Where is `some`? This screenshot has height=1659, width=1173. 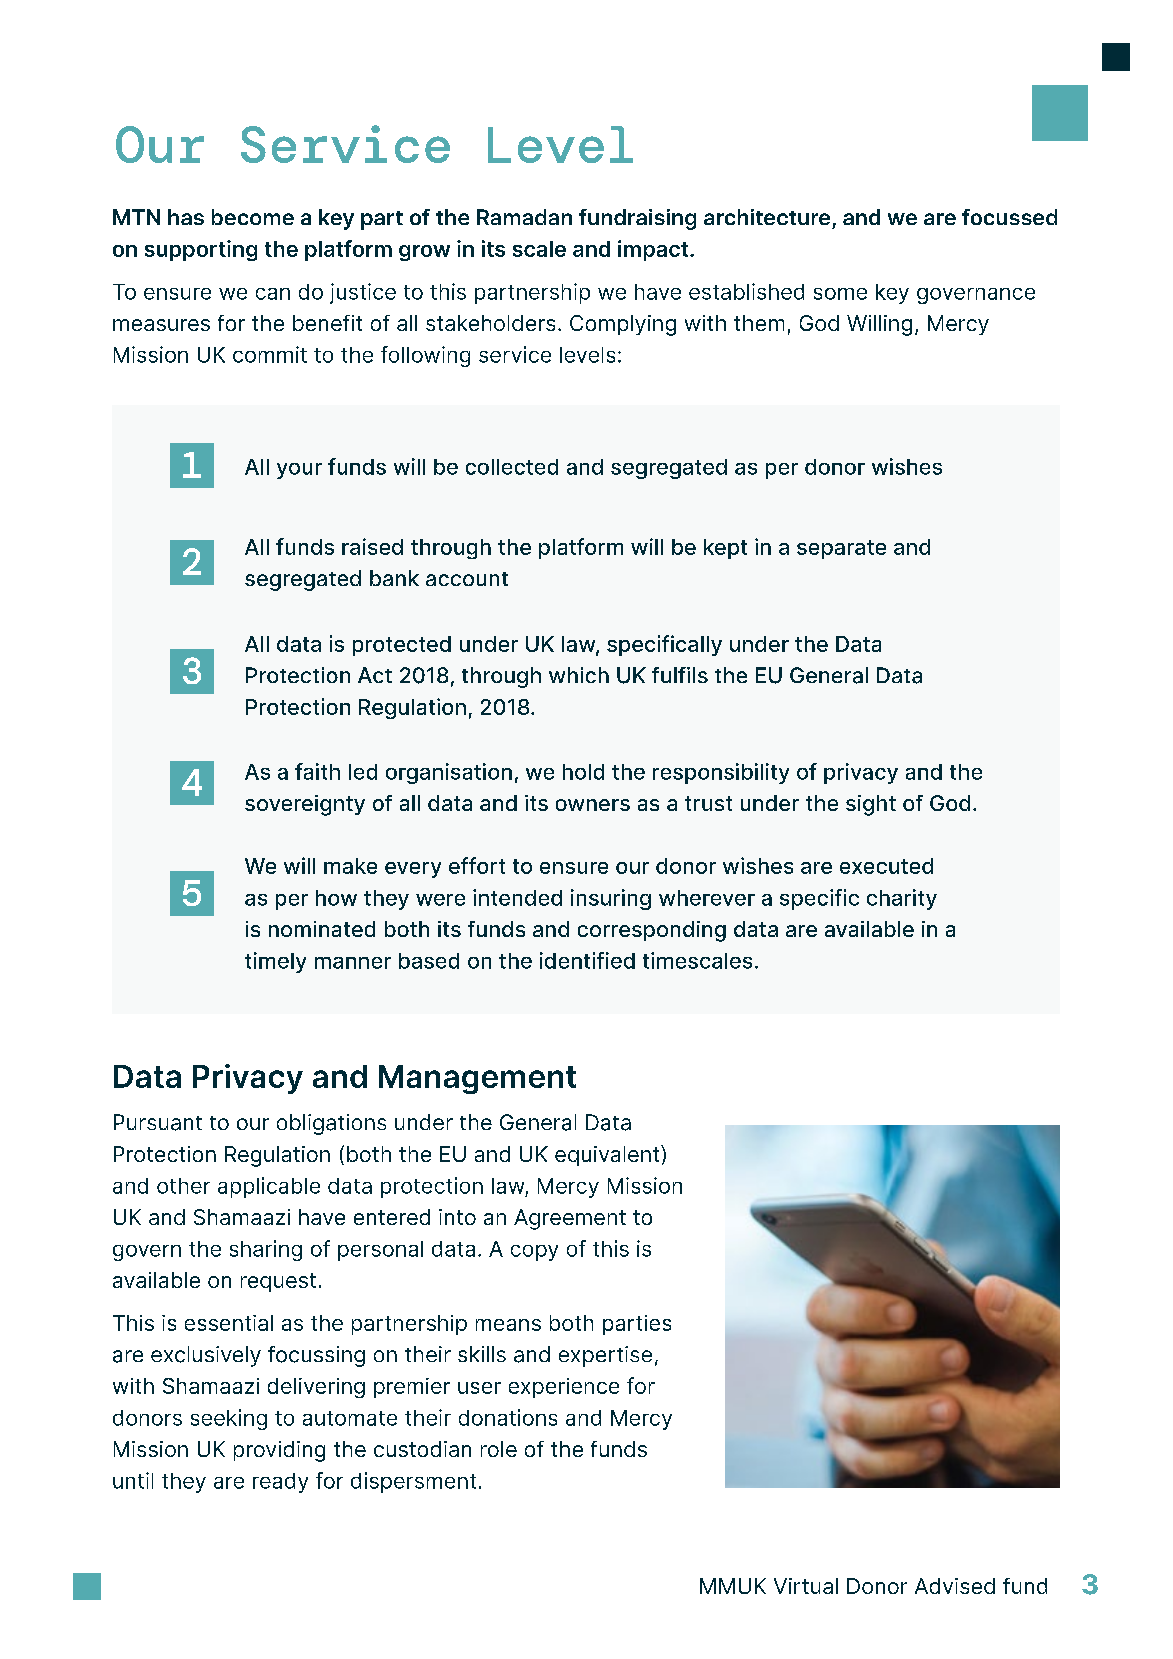
some is located at coordinates (840, 294).
